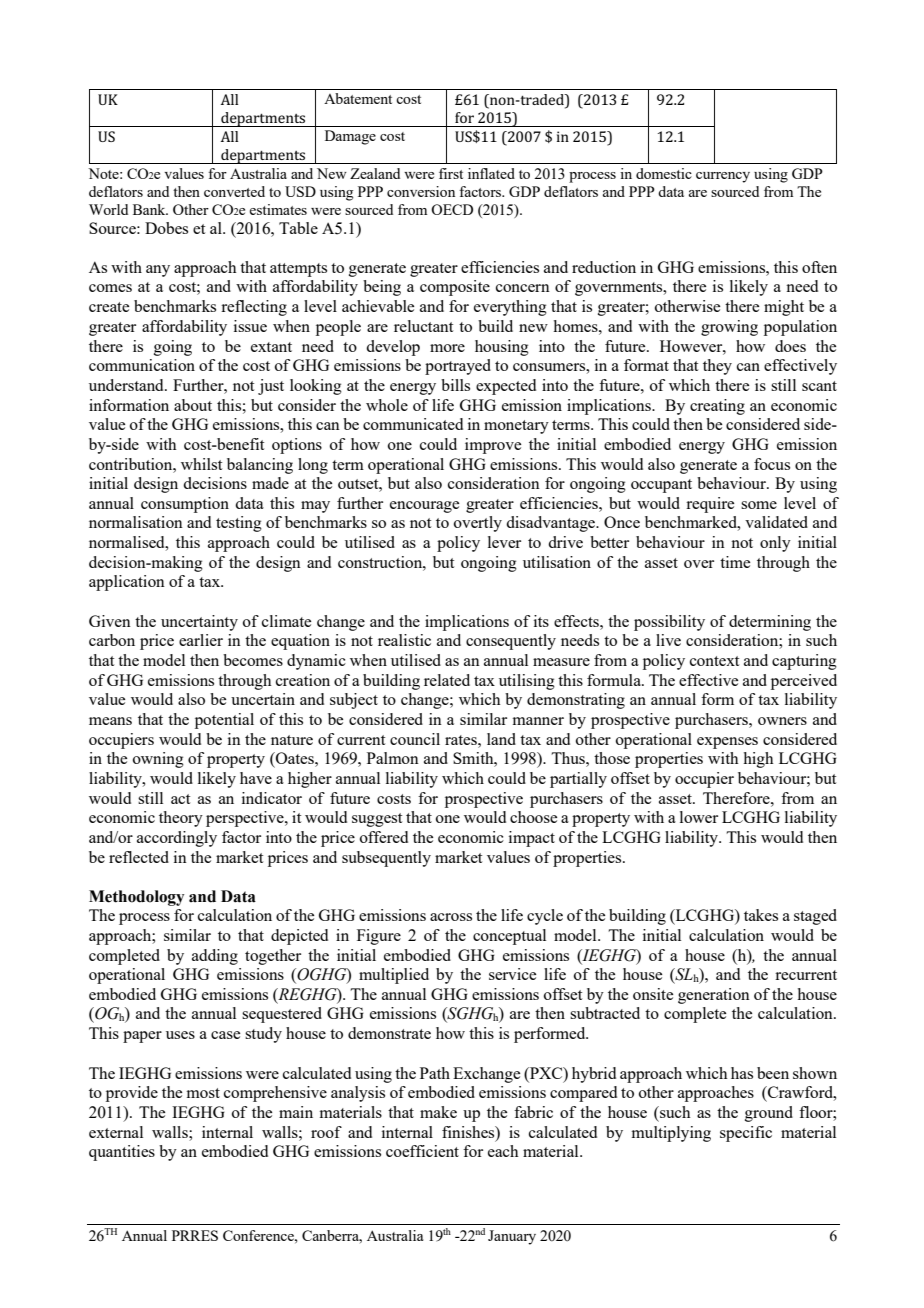  I want to click on encourage, so click(424, 507).
